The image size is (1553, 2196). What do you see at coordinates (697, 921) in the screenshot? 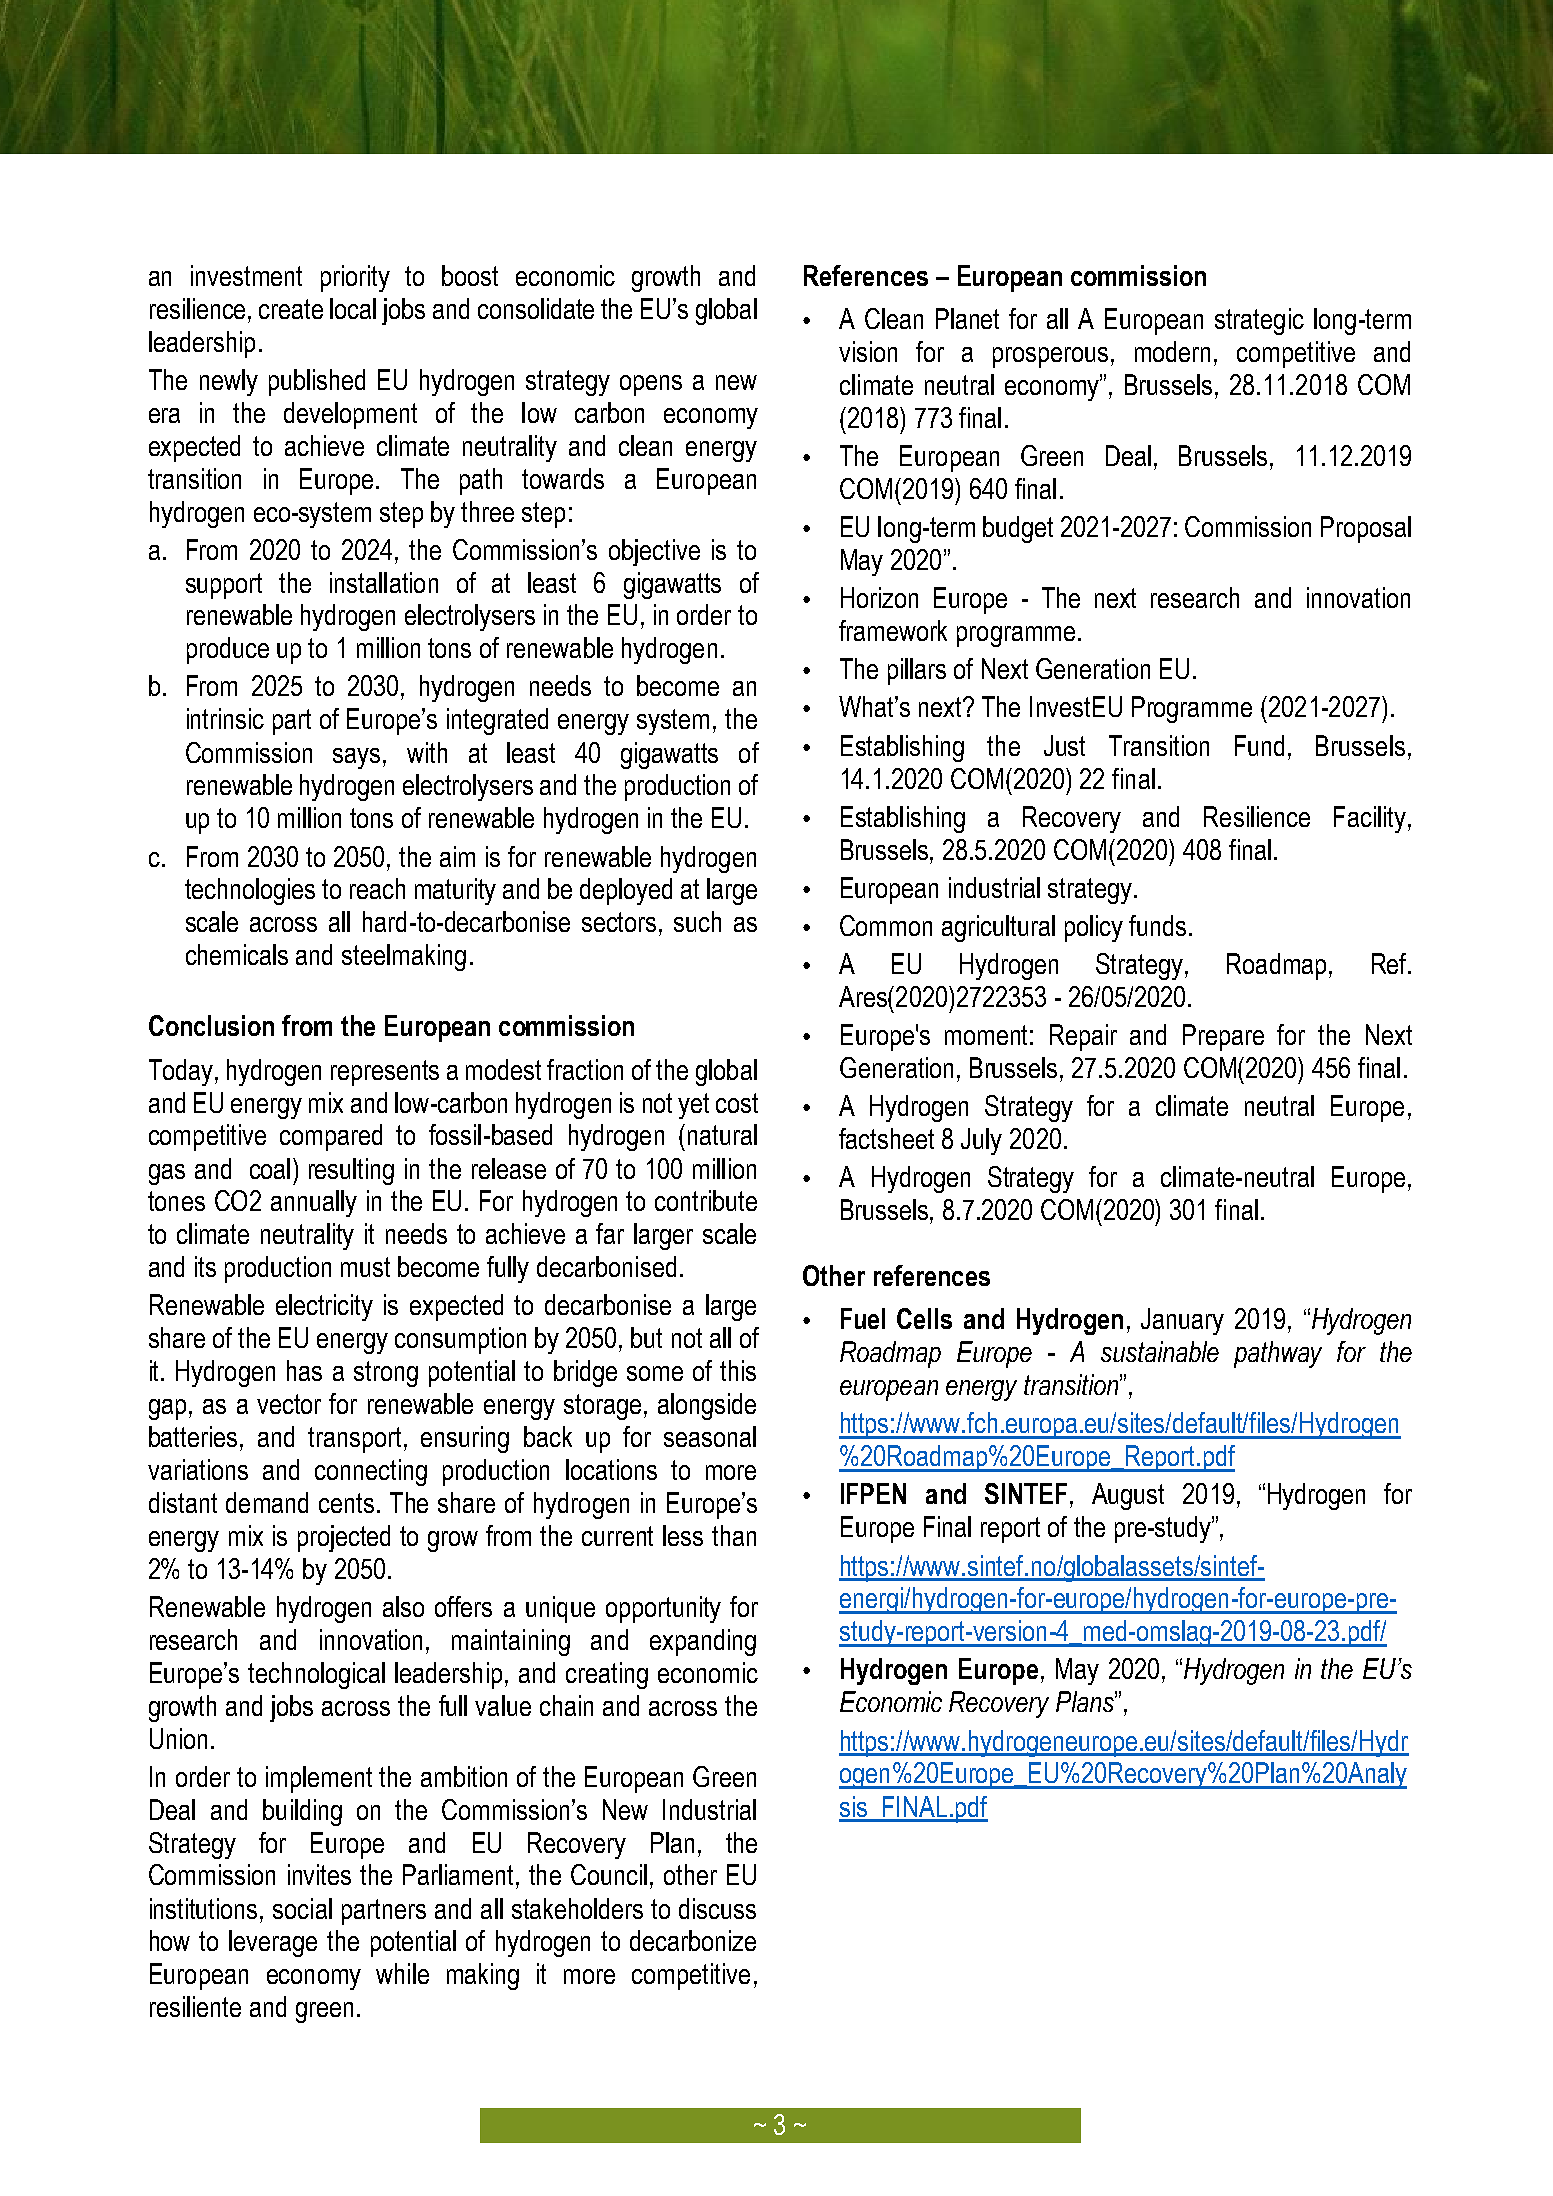
I see `such` at bounding box center [697, 921].
